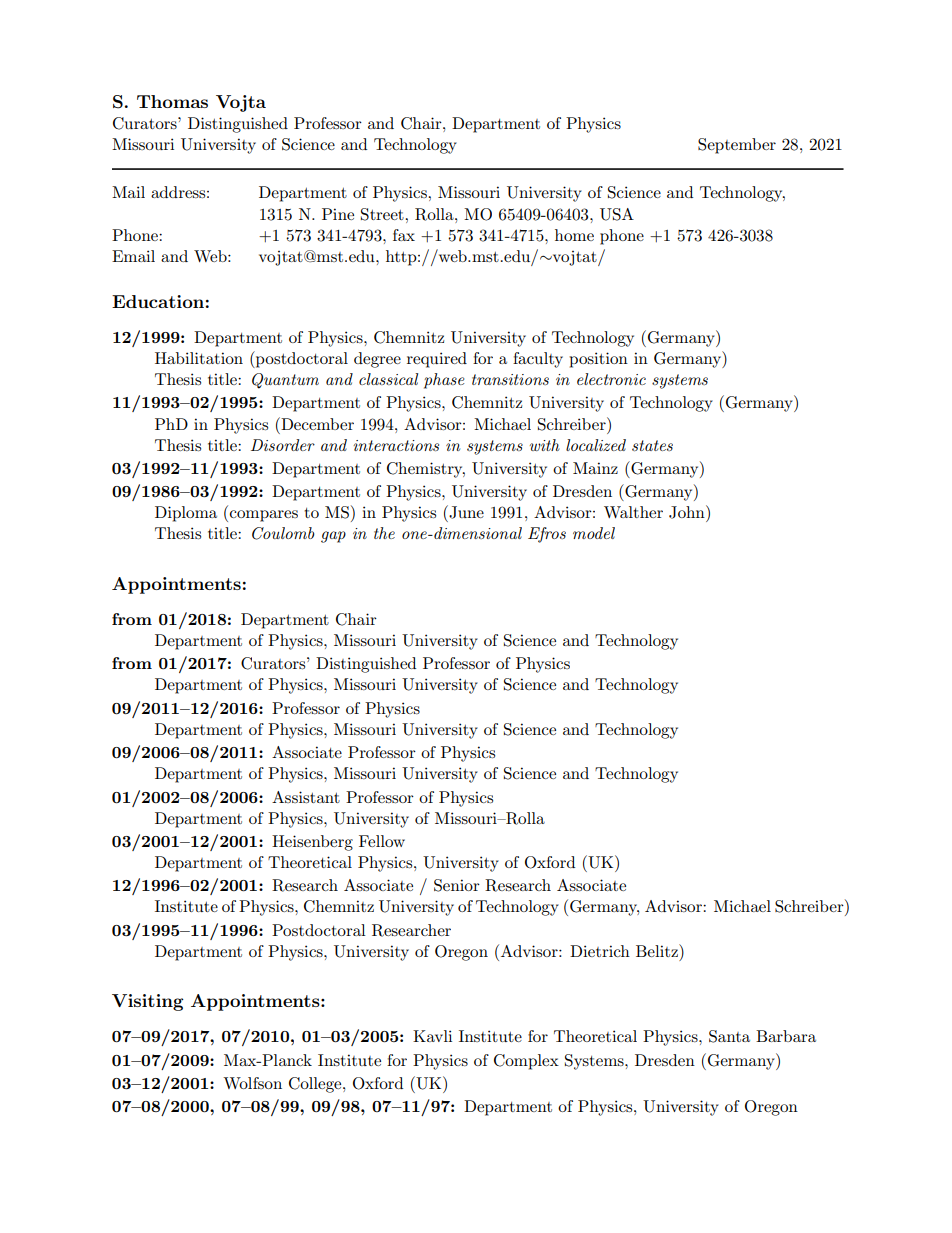 This screenshot has height=1233, width=952. Describe the element at coordinates (432, 1036) in the screenshot. I see `Kavli` at that location.
